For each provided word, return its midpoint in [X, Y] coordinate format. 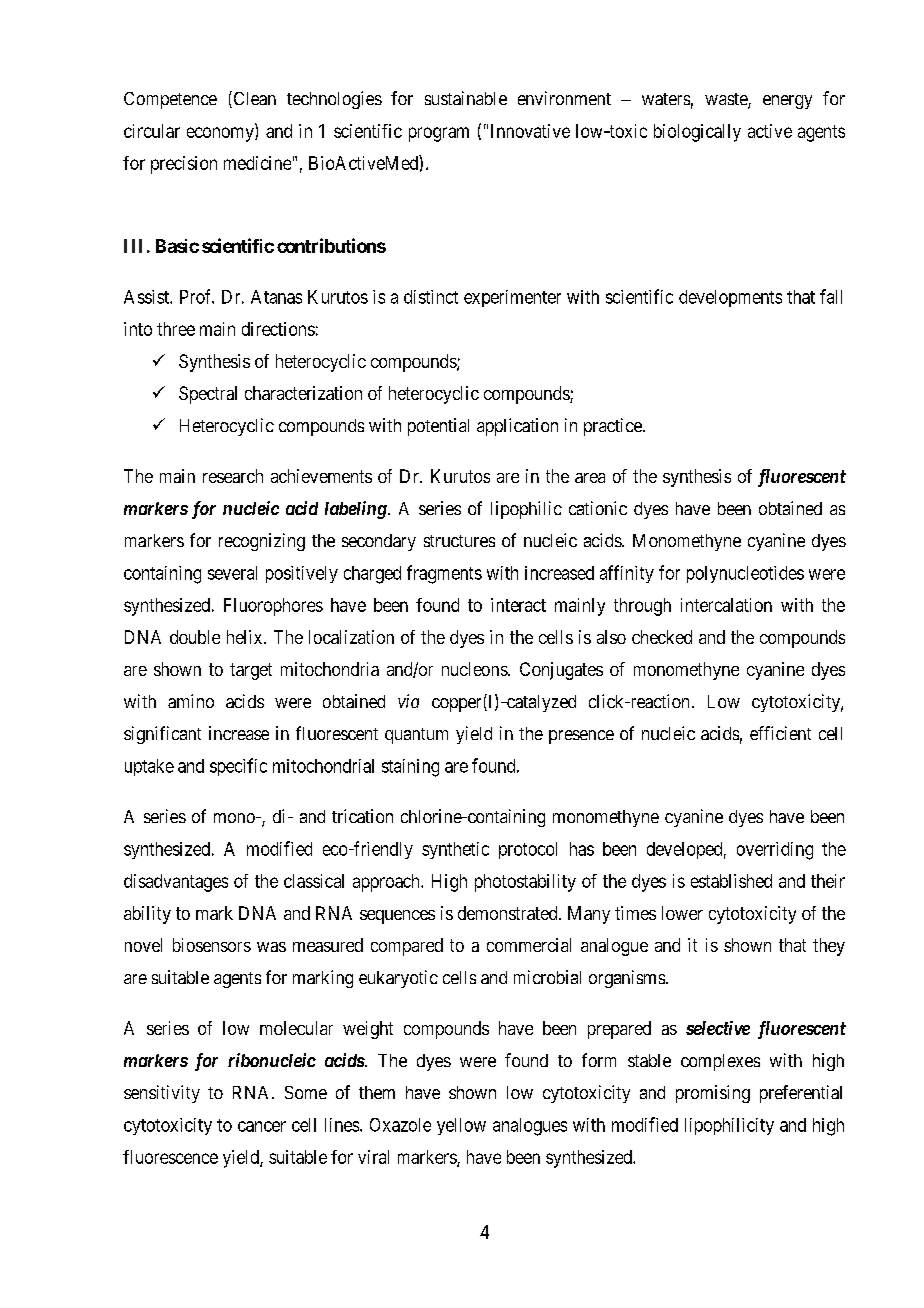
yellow [461, 1126]
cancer [262, 1126]
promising [713, 1094]
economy [221, 134]
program [439, 134]
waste [727, 100]
